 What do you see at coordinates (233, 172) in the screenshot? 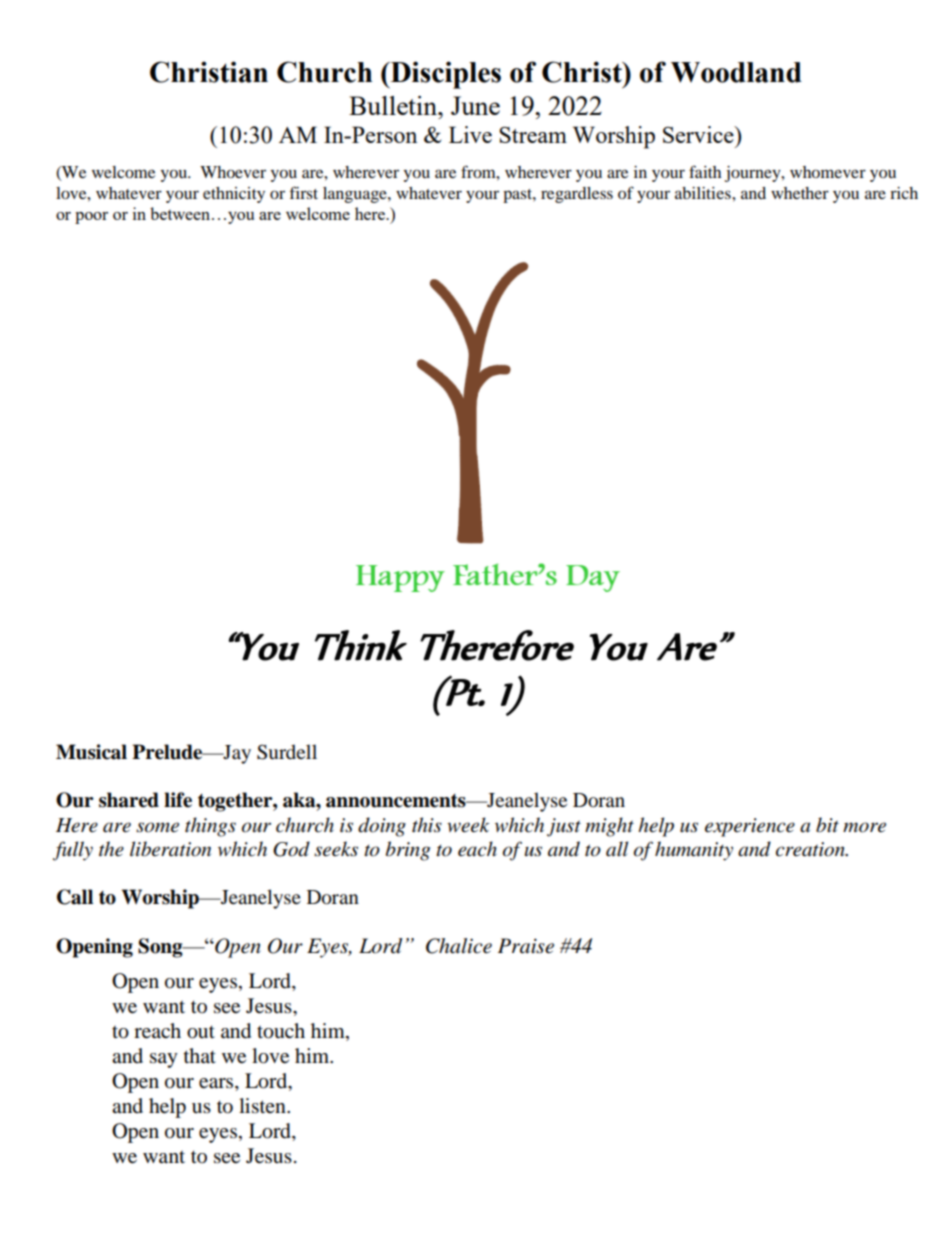
I see `Whoever` at bounding box center [233, 172].
